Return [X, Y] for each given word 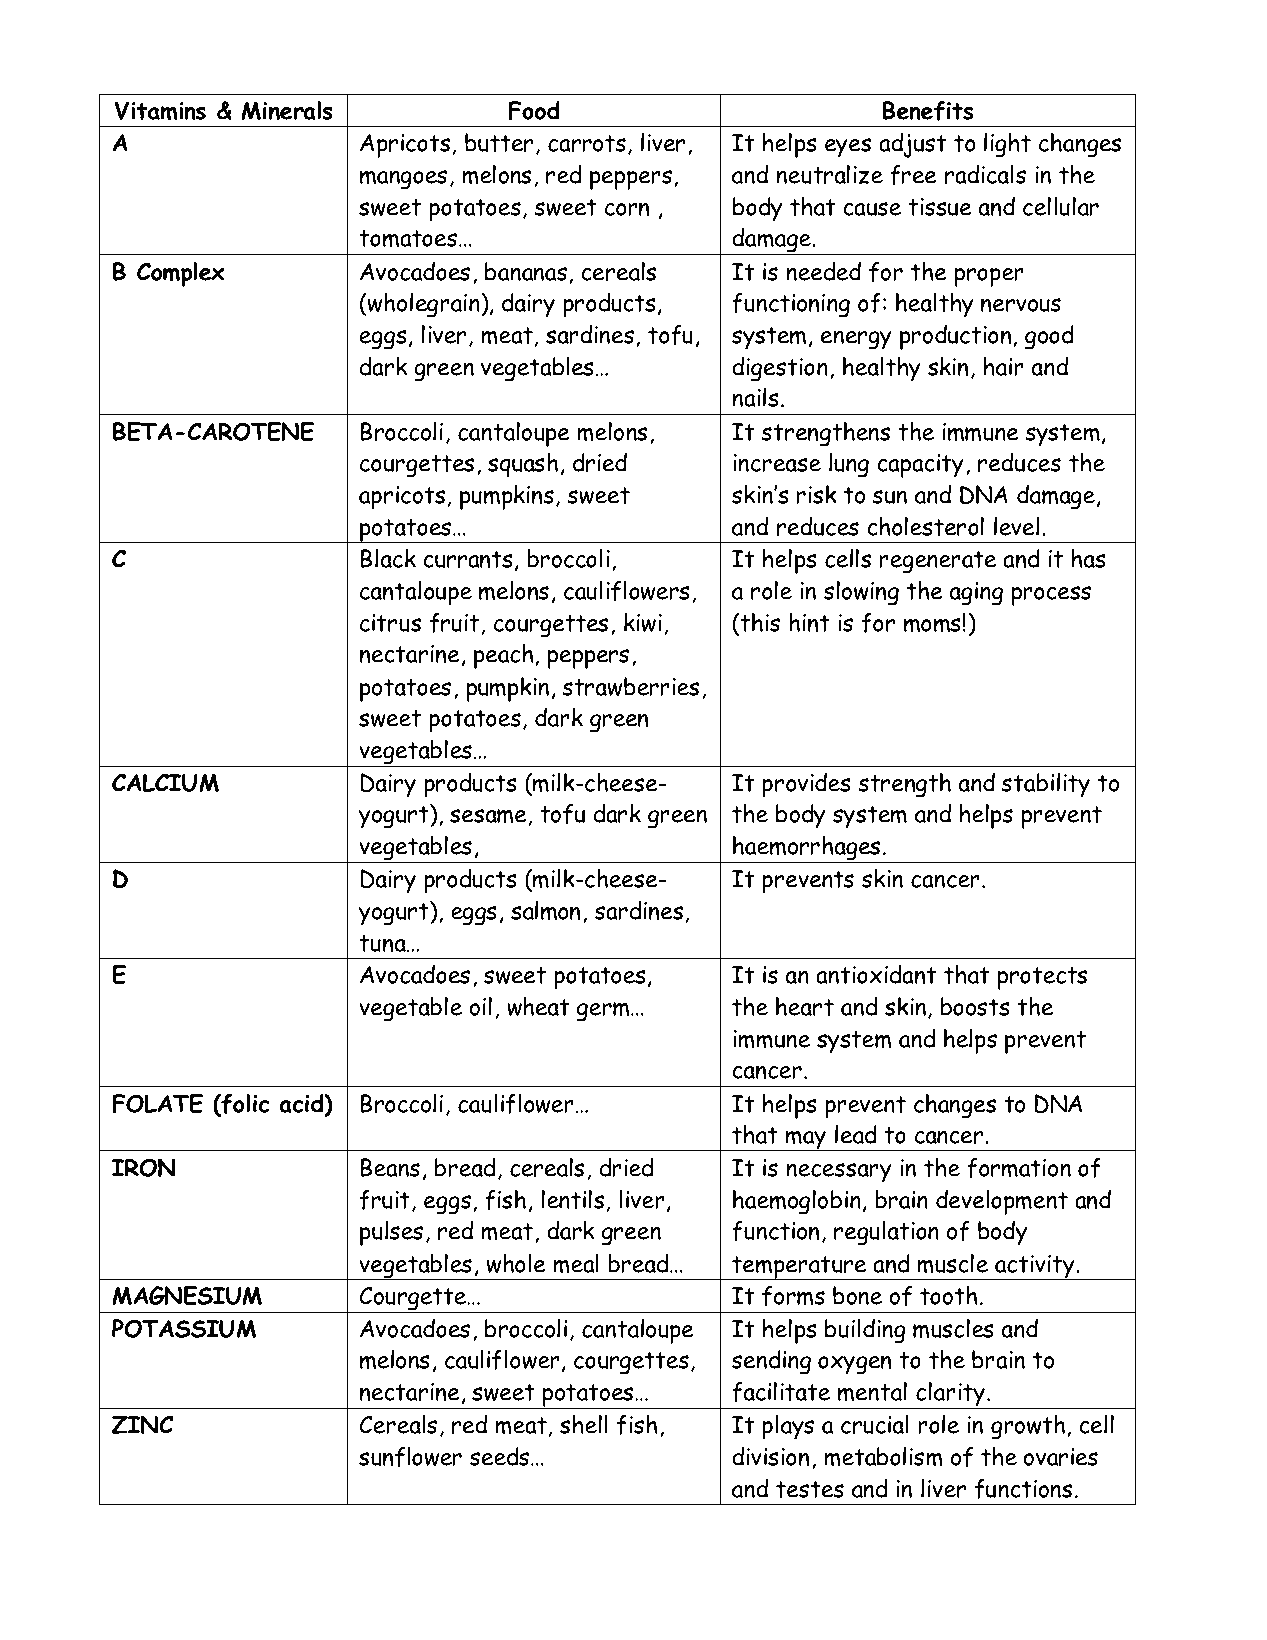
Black [388, 558]
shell [584, 1424]
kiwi [643, 622]
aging [976, 594]
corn [627, 209]
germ [604, 1012]
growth [1028, 1427]
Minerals [287, 110]
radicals [985, 174]
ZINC [142, 1424]
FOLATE [158, 1103]
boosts [975, 1006]
